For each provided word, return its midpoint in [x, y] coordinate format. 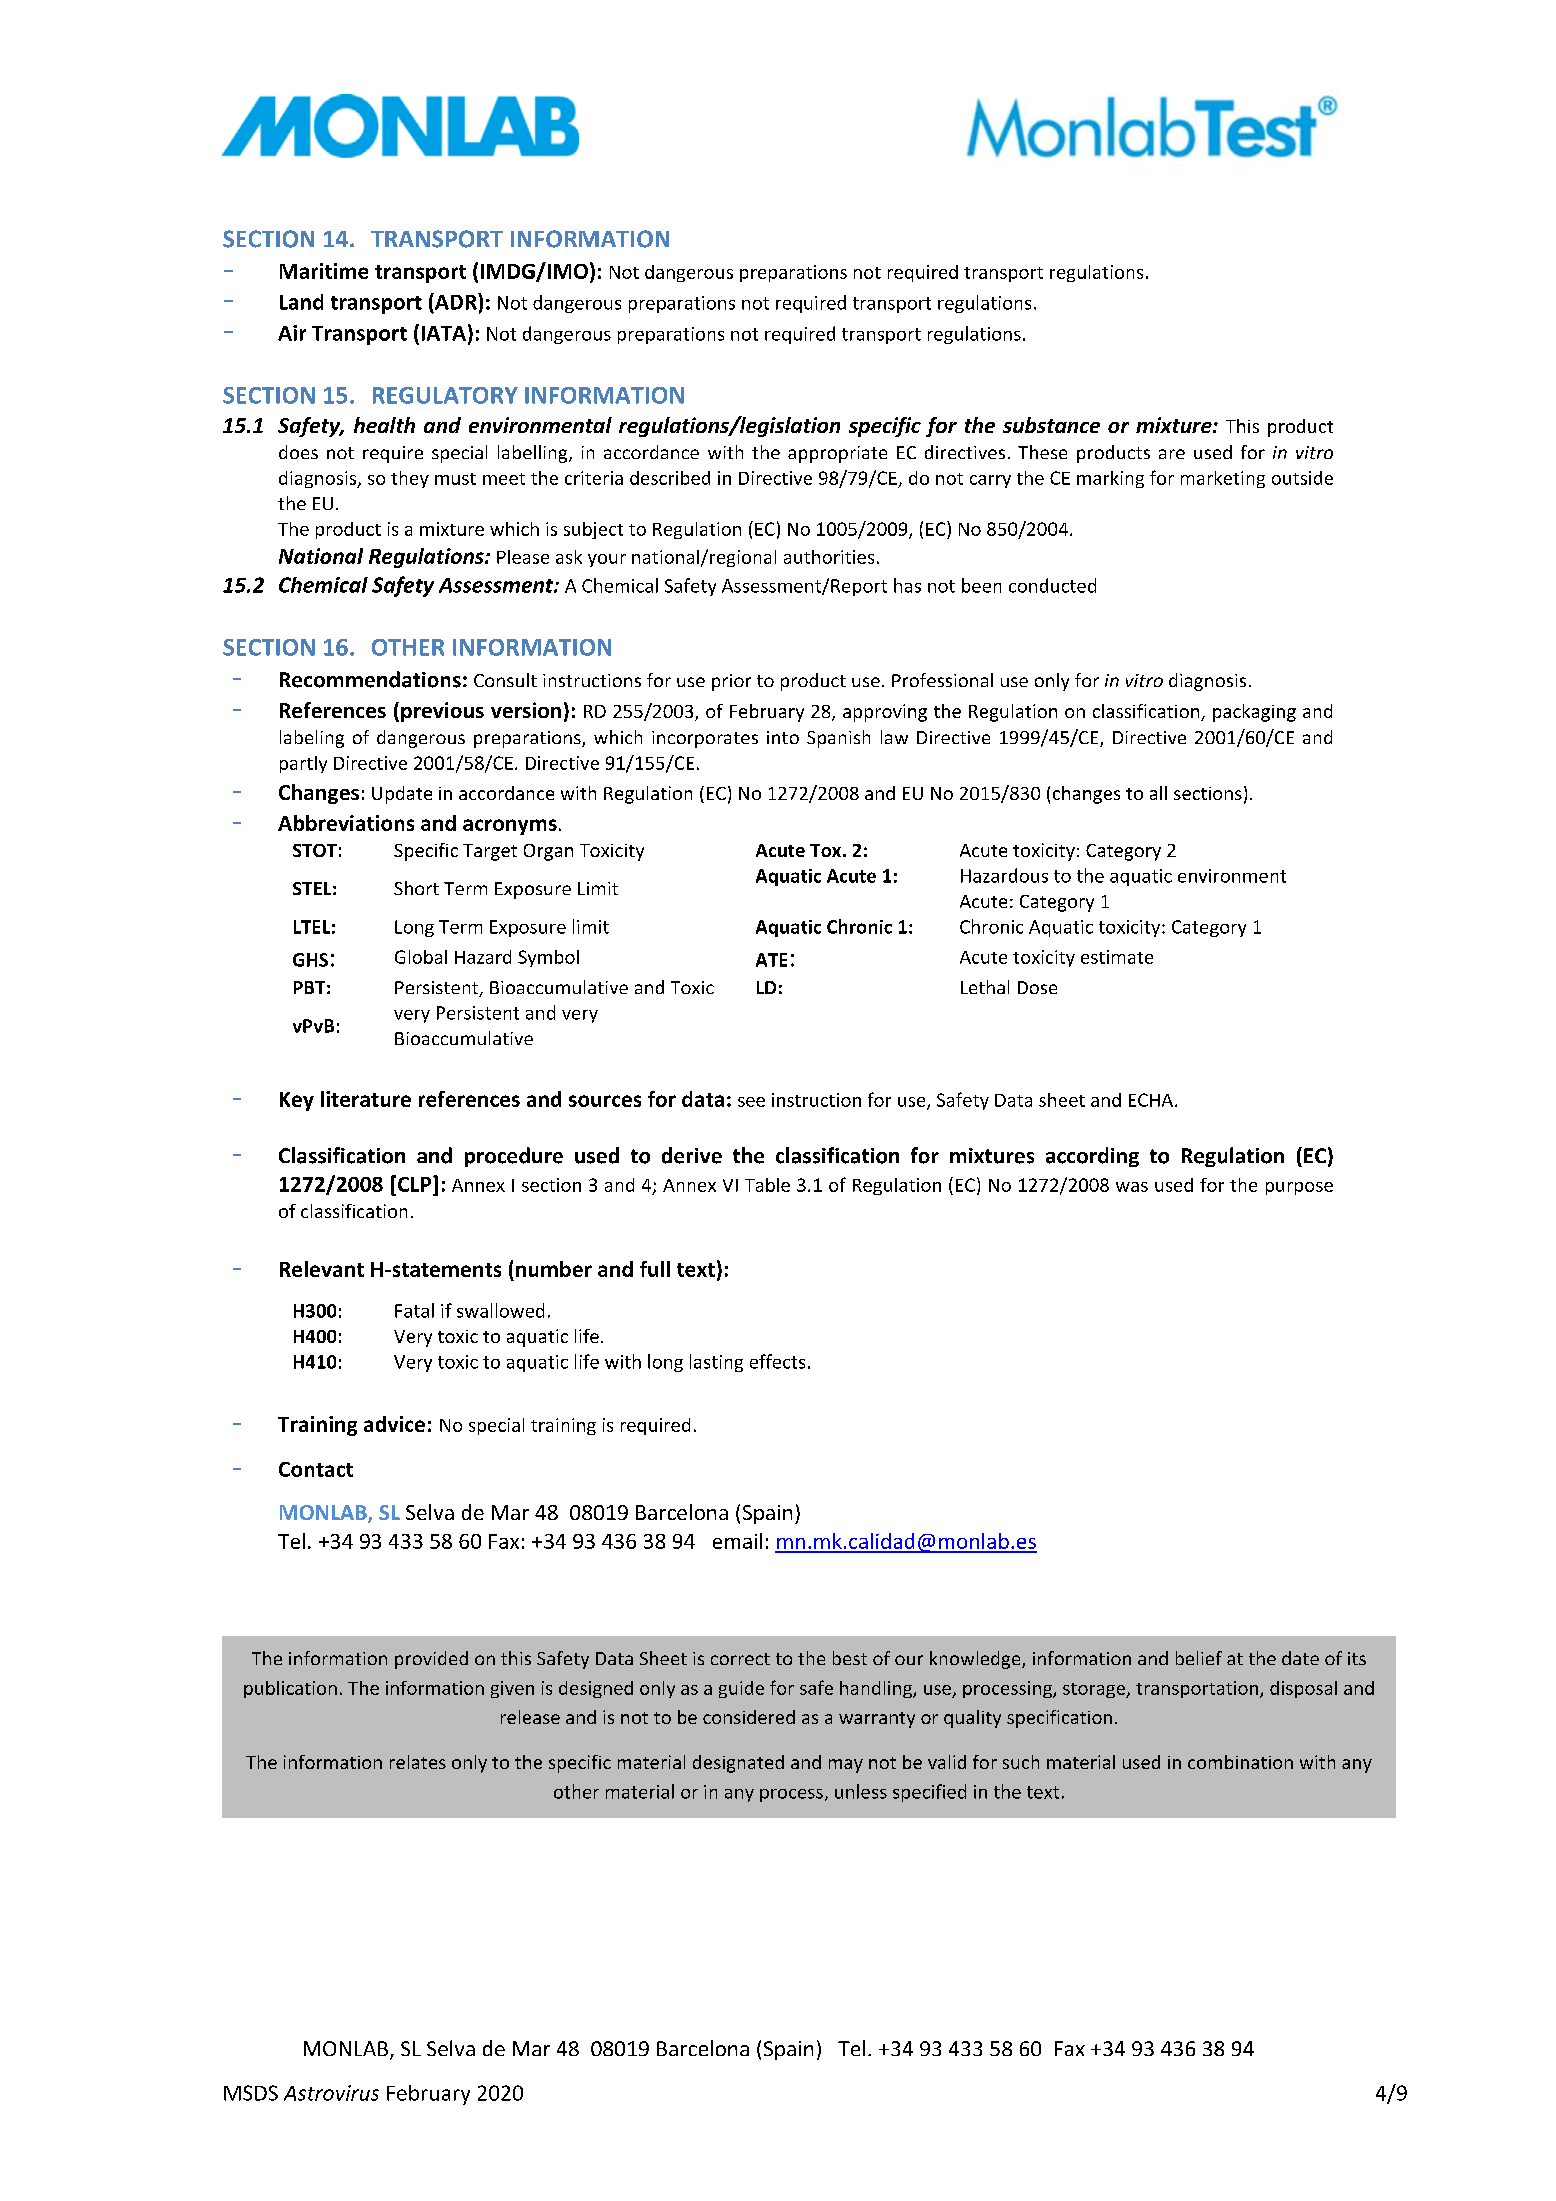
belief [1199, 1658]
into [783, 737]
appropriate [837, 454]
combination [1240, 1762]
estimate [1117, 957]
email [737, 1541]
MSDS [251, 2093]
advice [394, 1424]
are [1172, 454]
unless [861, 1791]
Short [416, 888]
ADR [456, 301]
